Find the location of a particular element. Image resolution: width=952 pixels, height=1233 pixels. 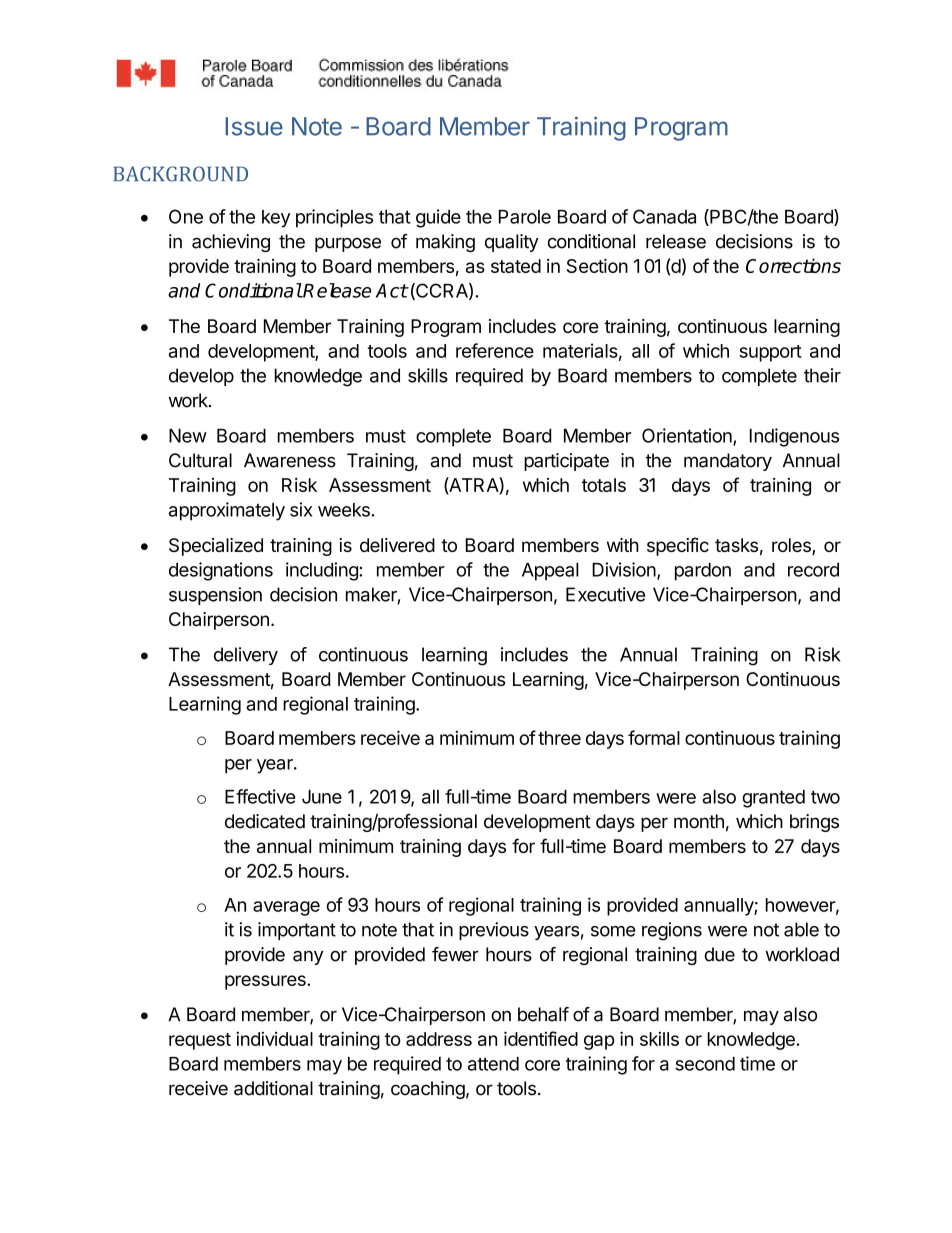

three is located at coordinates (559, 738).
